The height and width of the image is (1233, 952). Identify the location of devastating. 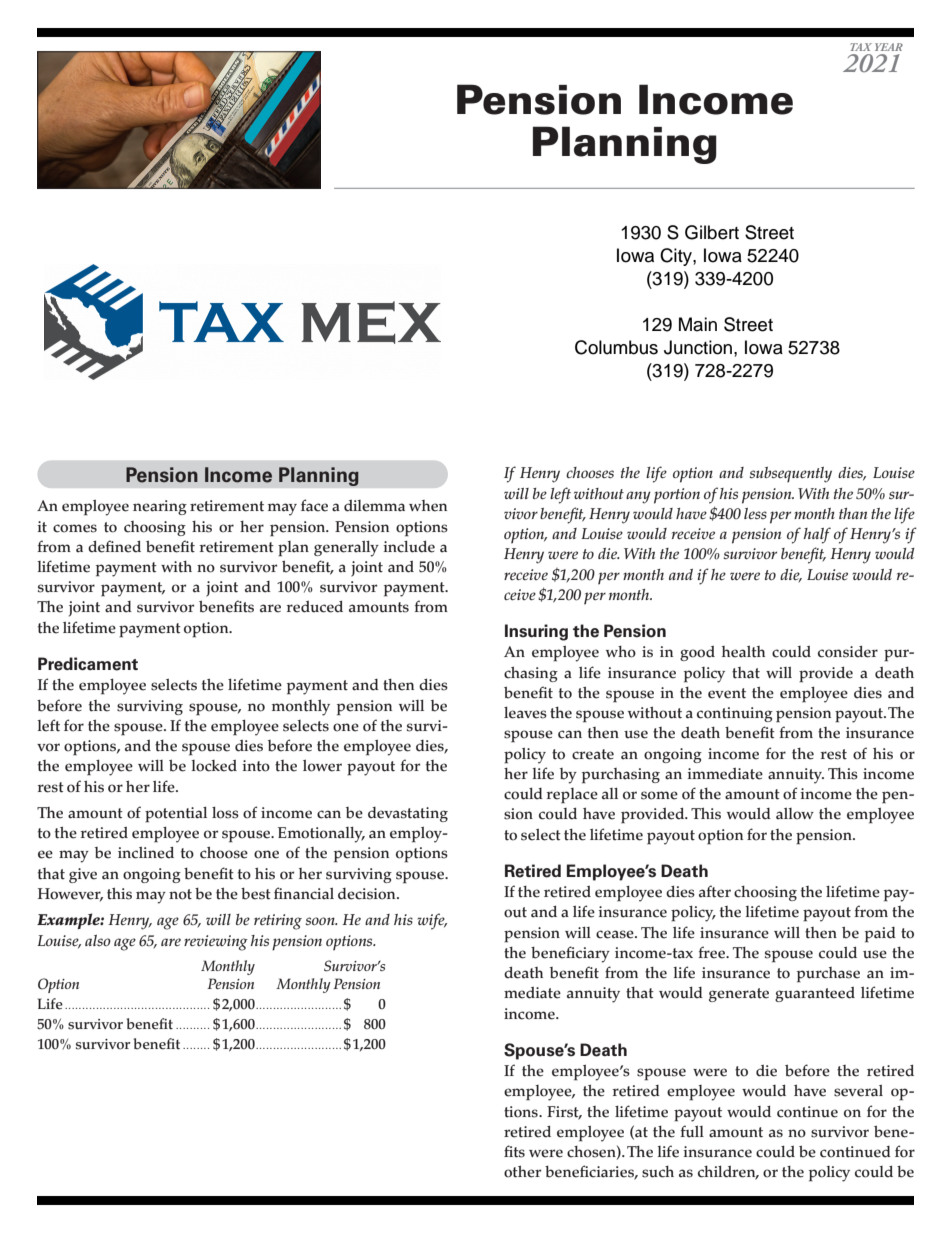
(408, 814).
